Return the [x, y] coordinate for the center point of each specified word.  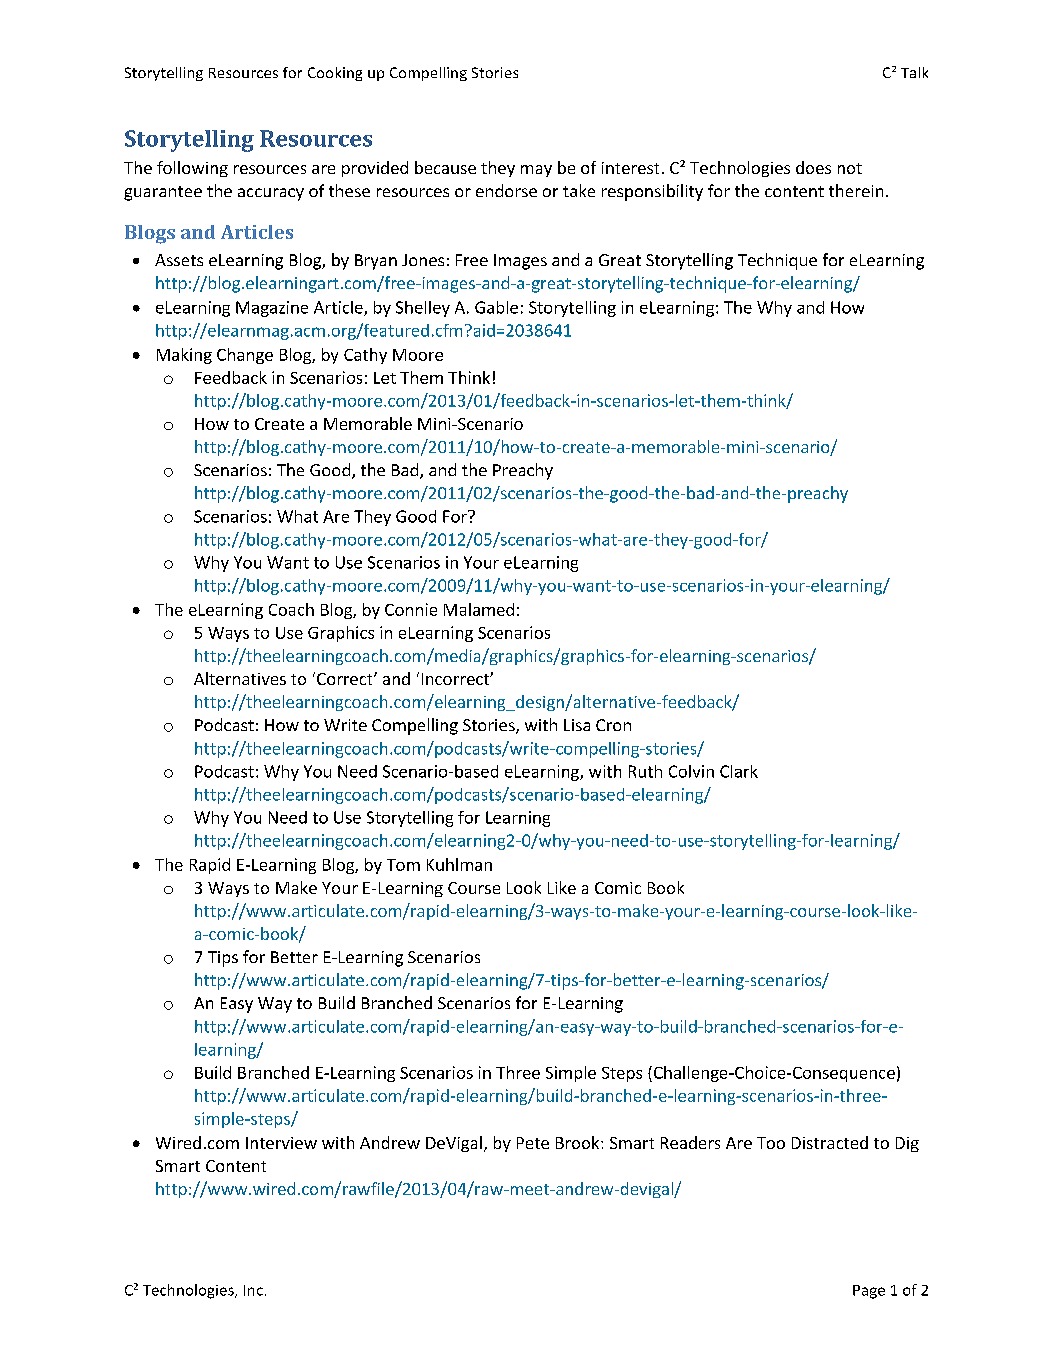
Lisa [577, 725]
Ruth [645, 771]
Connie [411, 609]
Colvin [691, 771]
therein [856, 190]
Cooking [335, 74]
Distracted [830, 1142]
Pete [533, 1143]
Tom [403, 865]
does [813, 167]
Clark [739, 771]
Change [245, 356]
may [536, 171]
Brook [579, 1142]
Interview [281, 1143]
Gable [496, 307]
